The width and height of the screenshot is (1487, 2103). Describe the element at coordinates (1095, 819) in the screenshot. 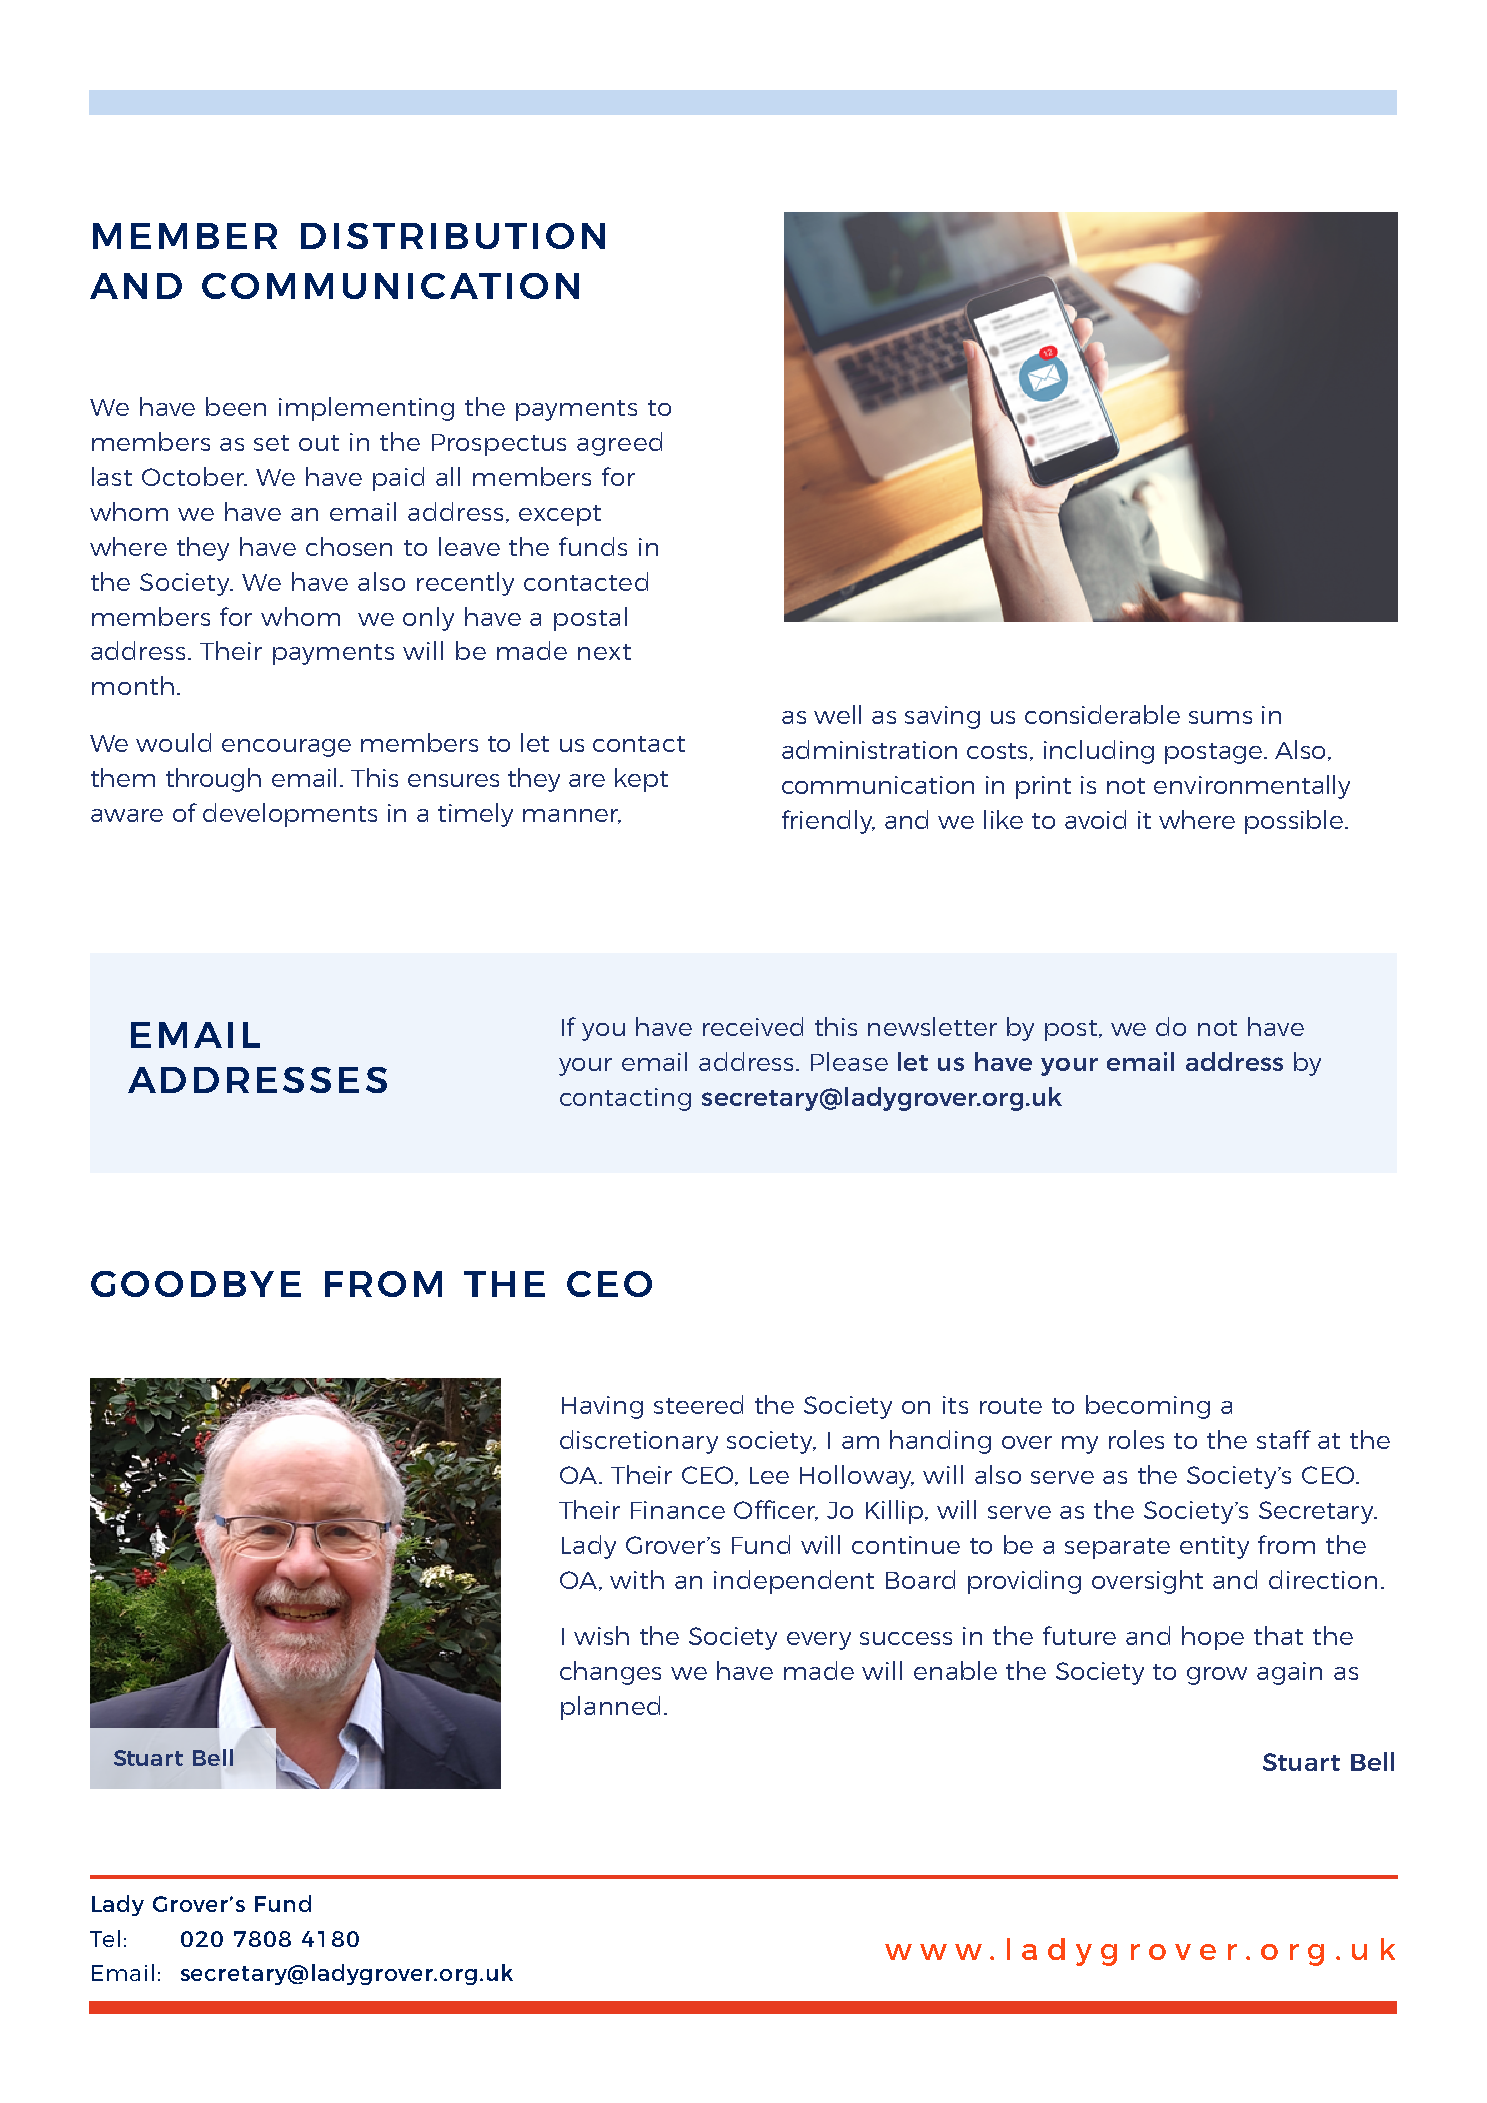

I see `avoid` at that location.
